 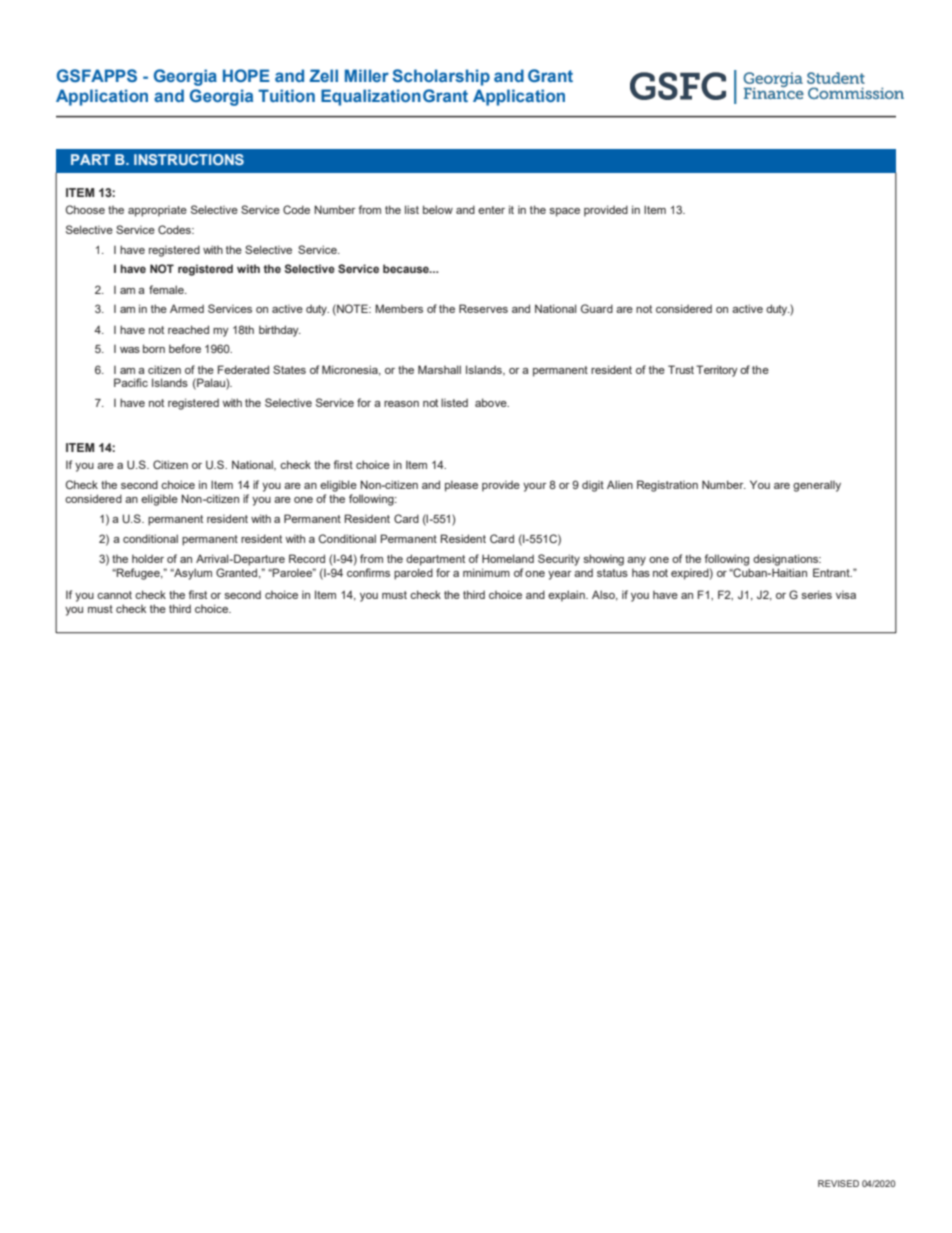 I want to click on minimum, so click(x=486, y=572).
